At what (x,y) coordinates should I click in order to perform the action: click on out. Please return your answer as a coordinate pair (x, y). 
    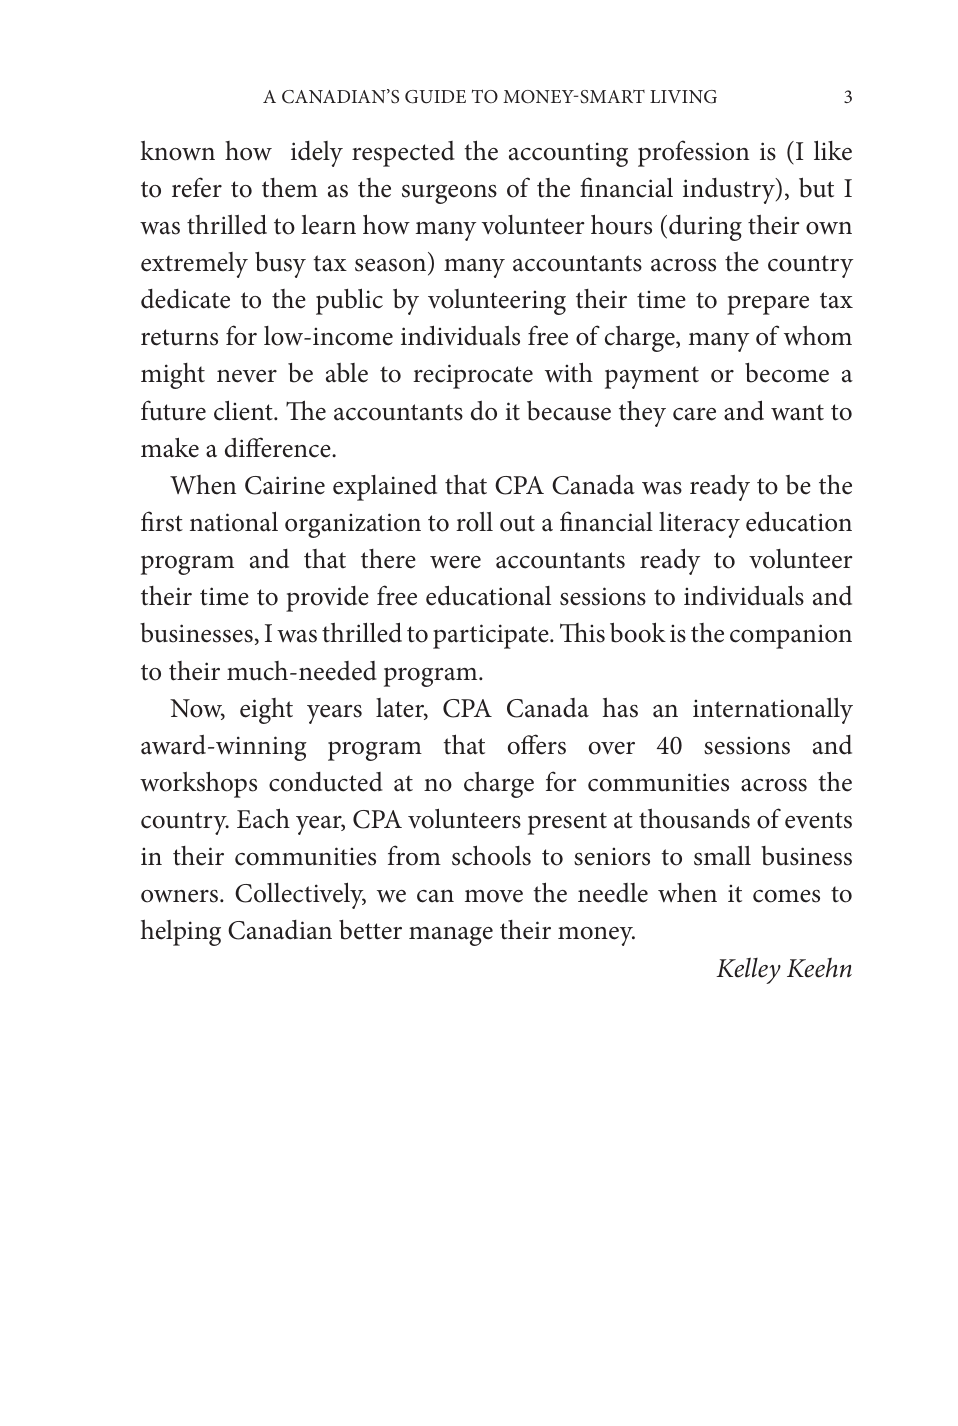
    Looking at the image, I should click on (517, 523).
